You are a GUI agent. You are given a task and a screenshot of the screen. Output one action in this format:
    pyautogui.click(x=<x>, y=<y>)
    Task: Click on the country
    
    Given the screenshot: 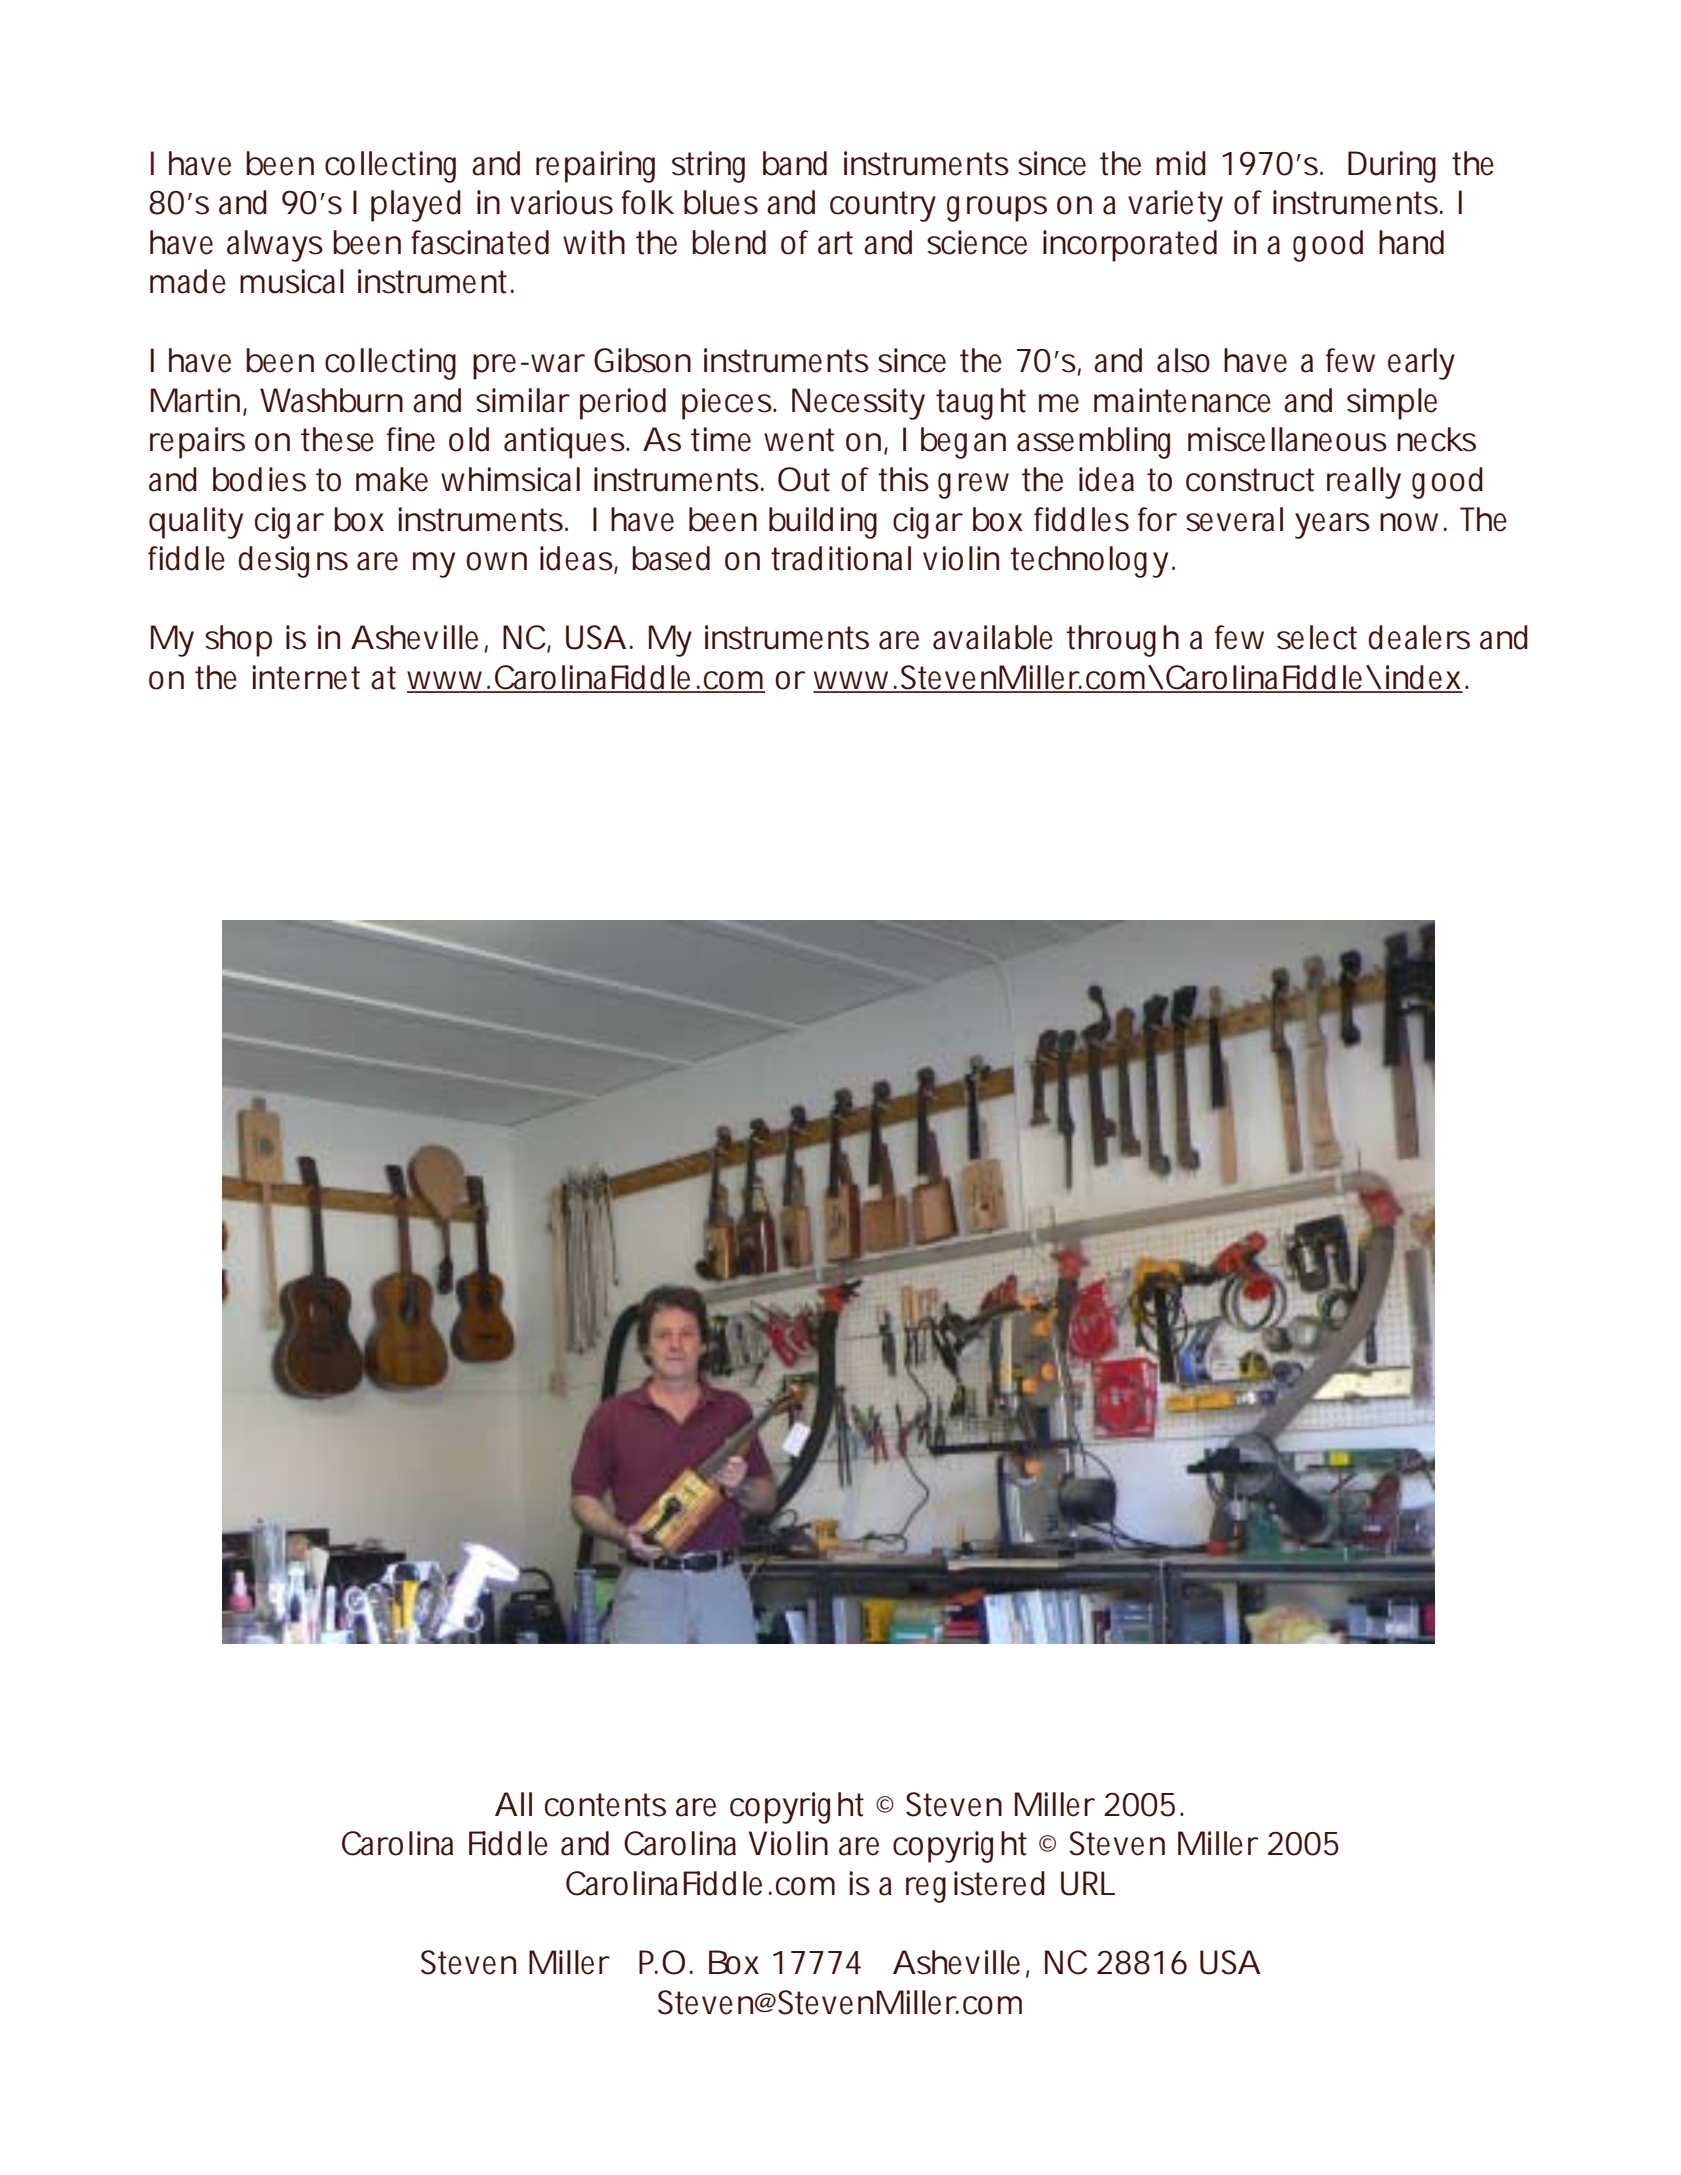 What is the action you would take?
    pyautogui.click(x=883, y=206)
